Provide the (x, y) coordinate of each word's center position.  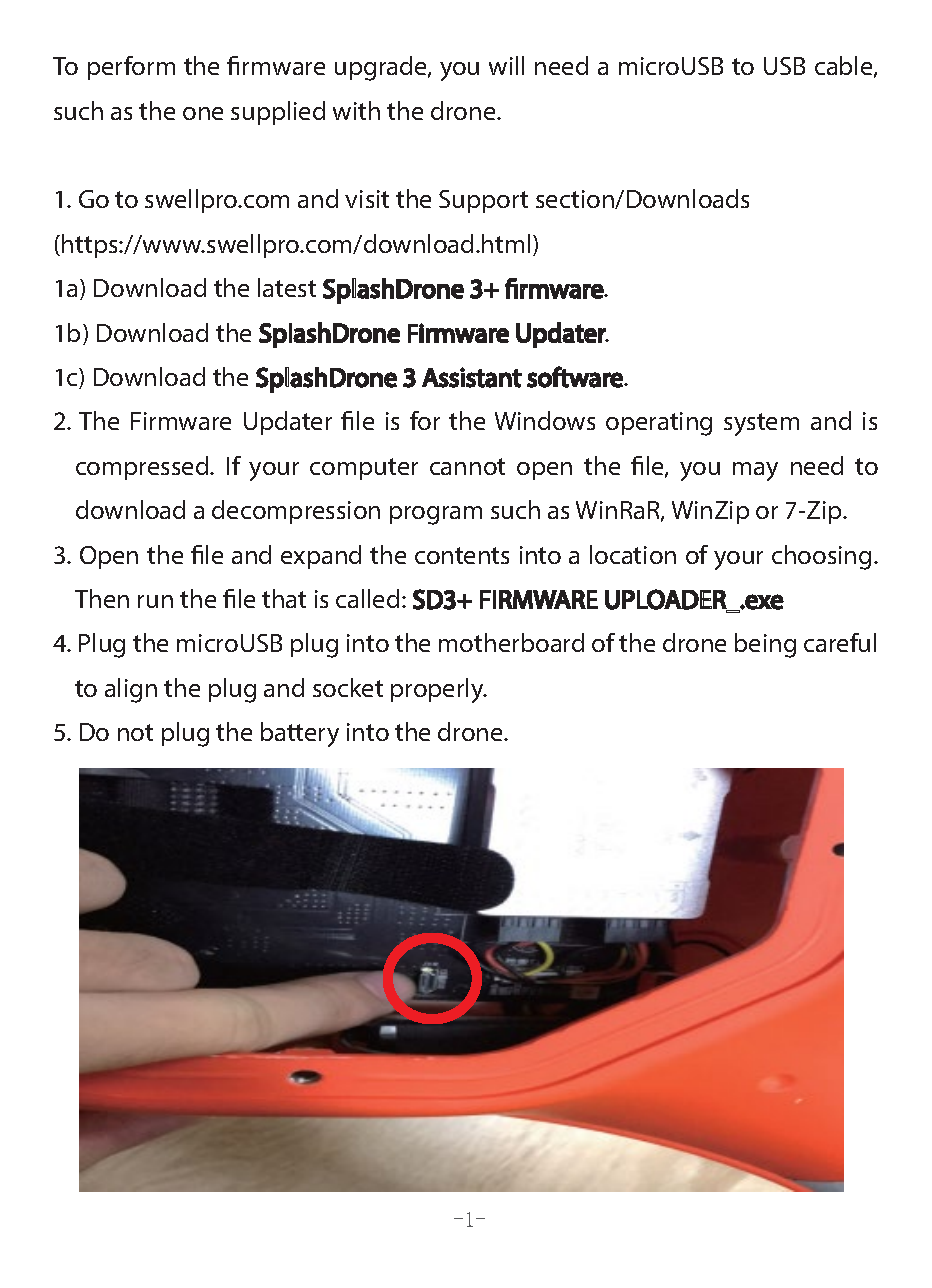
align (131, 690)
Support (483, 201)
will (506, 65)
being (765, 645)
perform (131, 68)
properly (438, 690)
